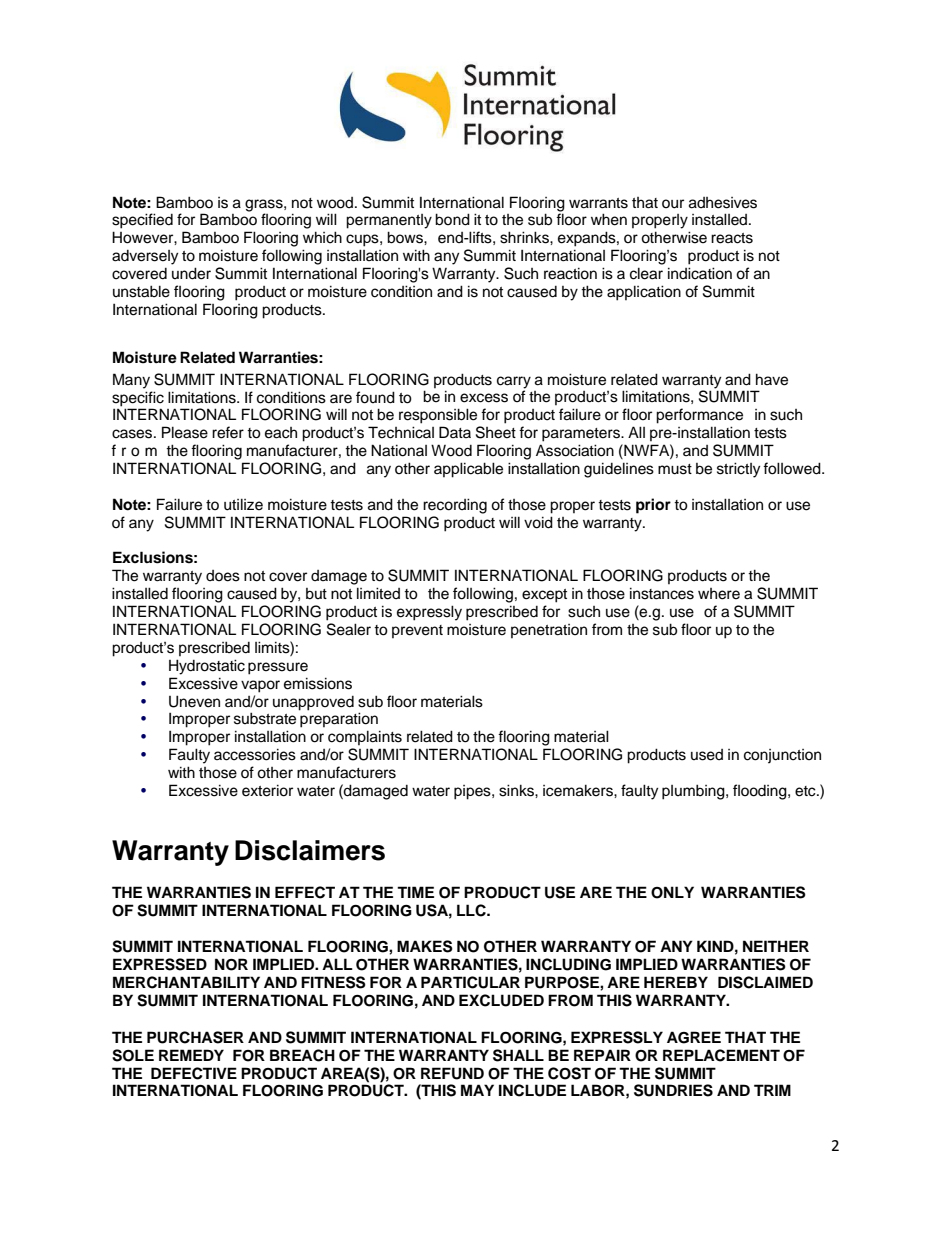 This screenshot has height=1233, width=952. What do you see at coordinates (732, 238) in the screenshot?
I see `reacts` at bounding box center [732, 238].
